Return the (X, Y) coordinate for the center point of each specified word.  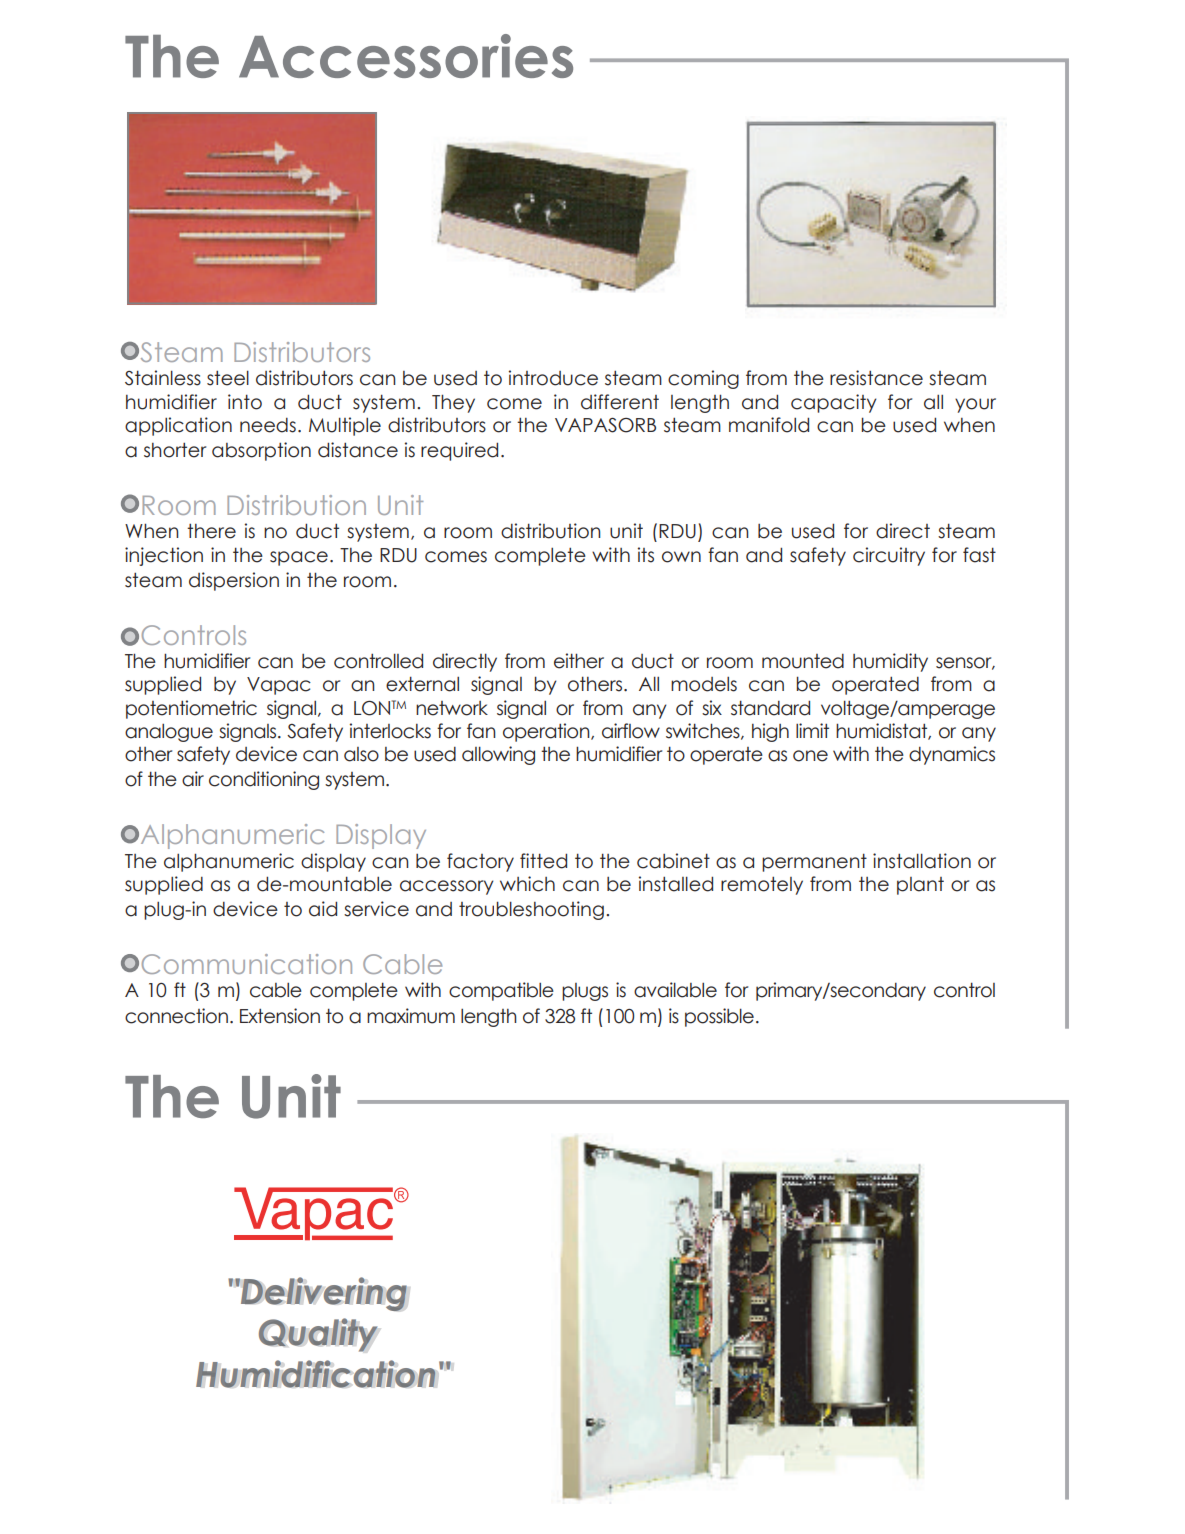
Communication (247, 964)
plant (920, 886)
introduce (553, 378)
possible (719, 1017)
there (211, 531)
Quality (318, 1335)
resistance (876, 378)
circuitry (889, 556)
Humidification (316, 1374)
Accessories (406, 56)
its (646, 555)
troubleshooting (531, 910)
